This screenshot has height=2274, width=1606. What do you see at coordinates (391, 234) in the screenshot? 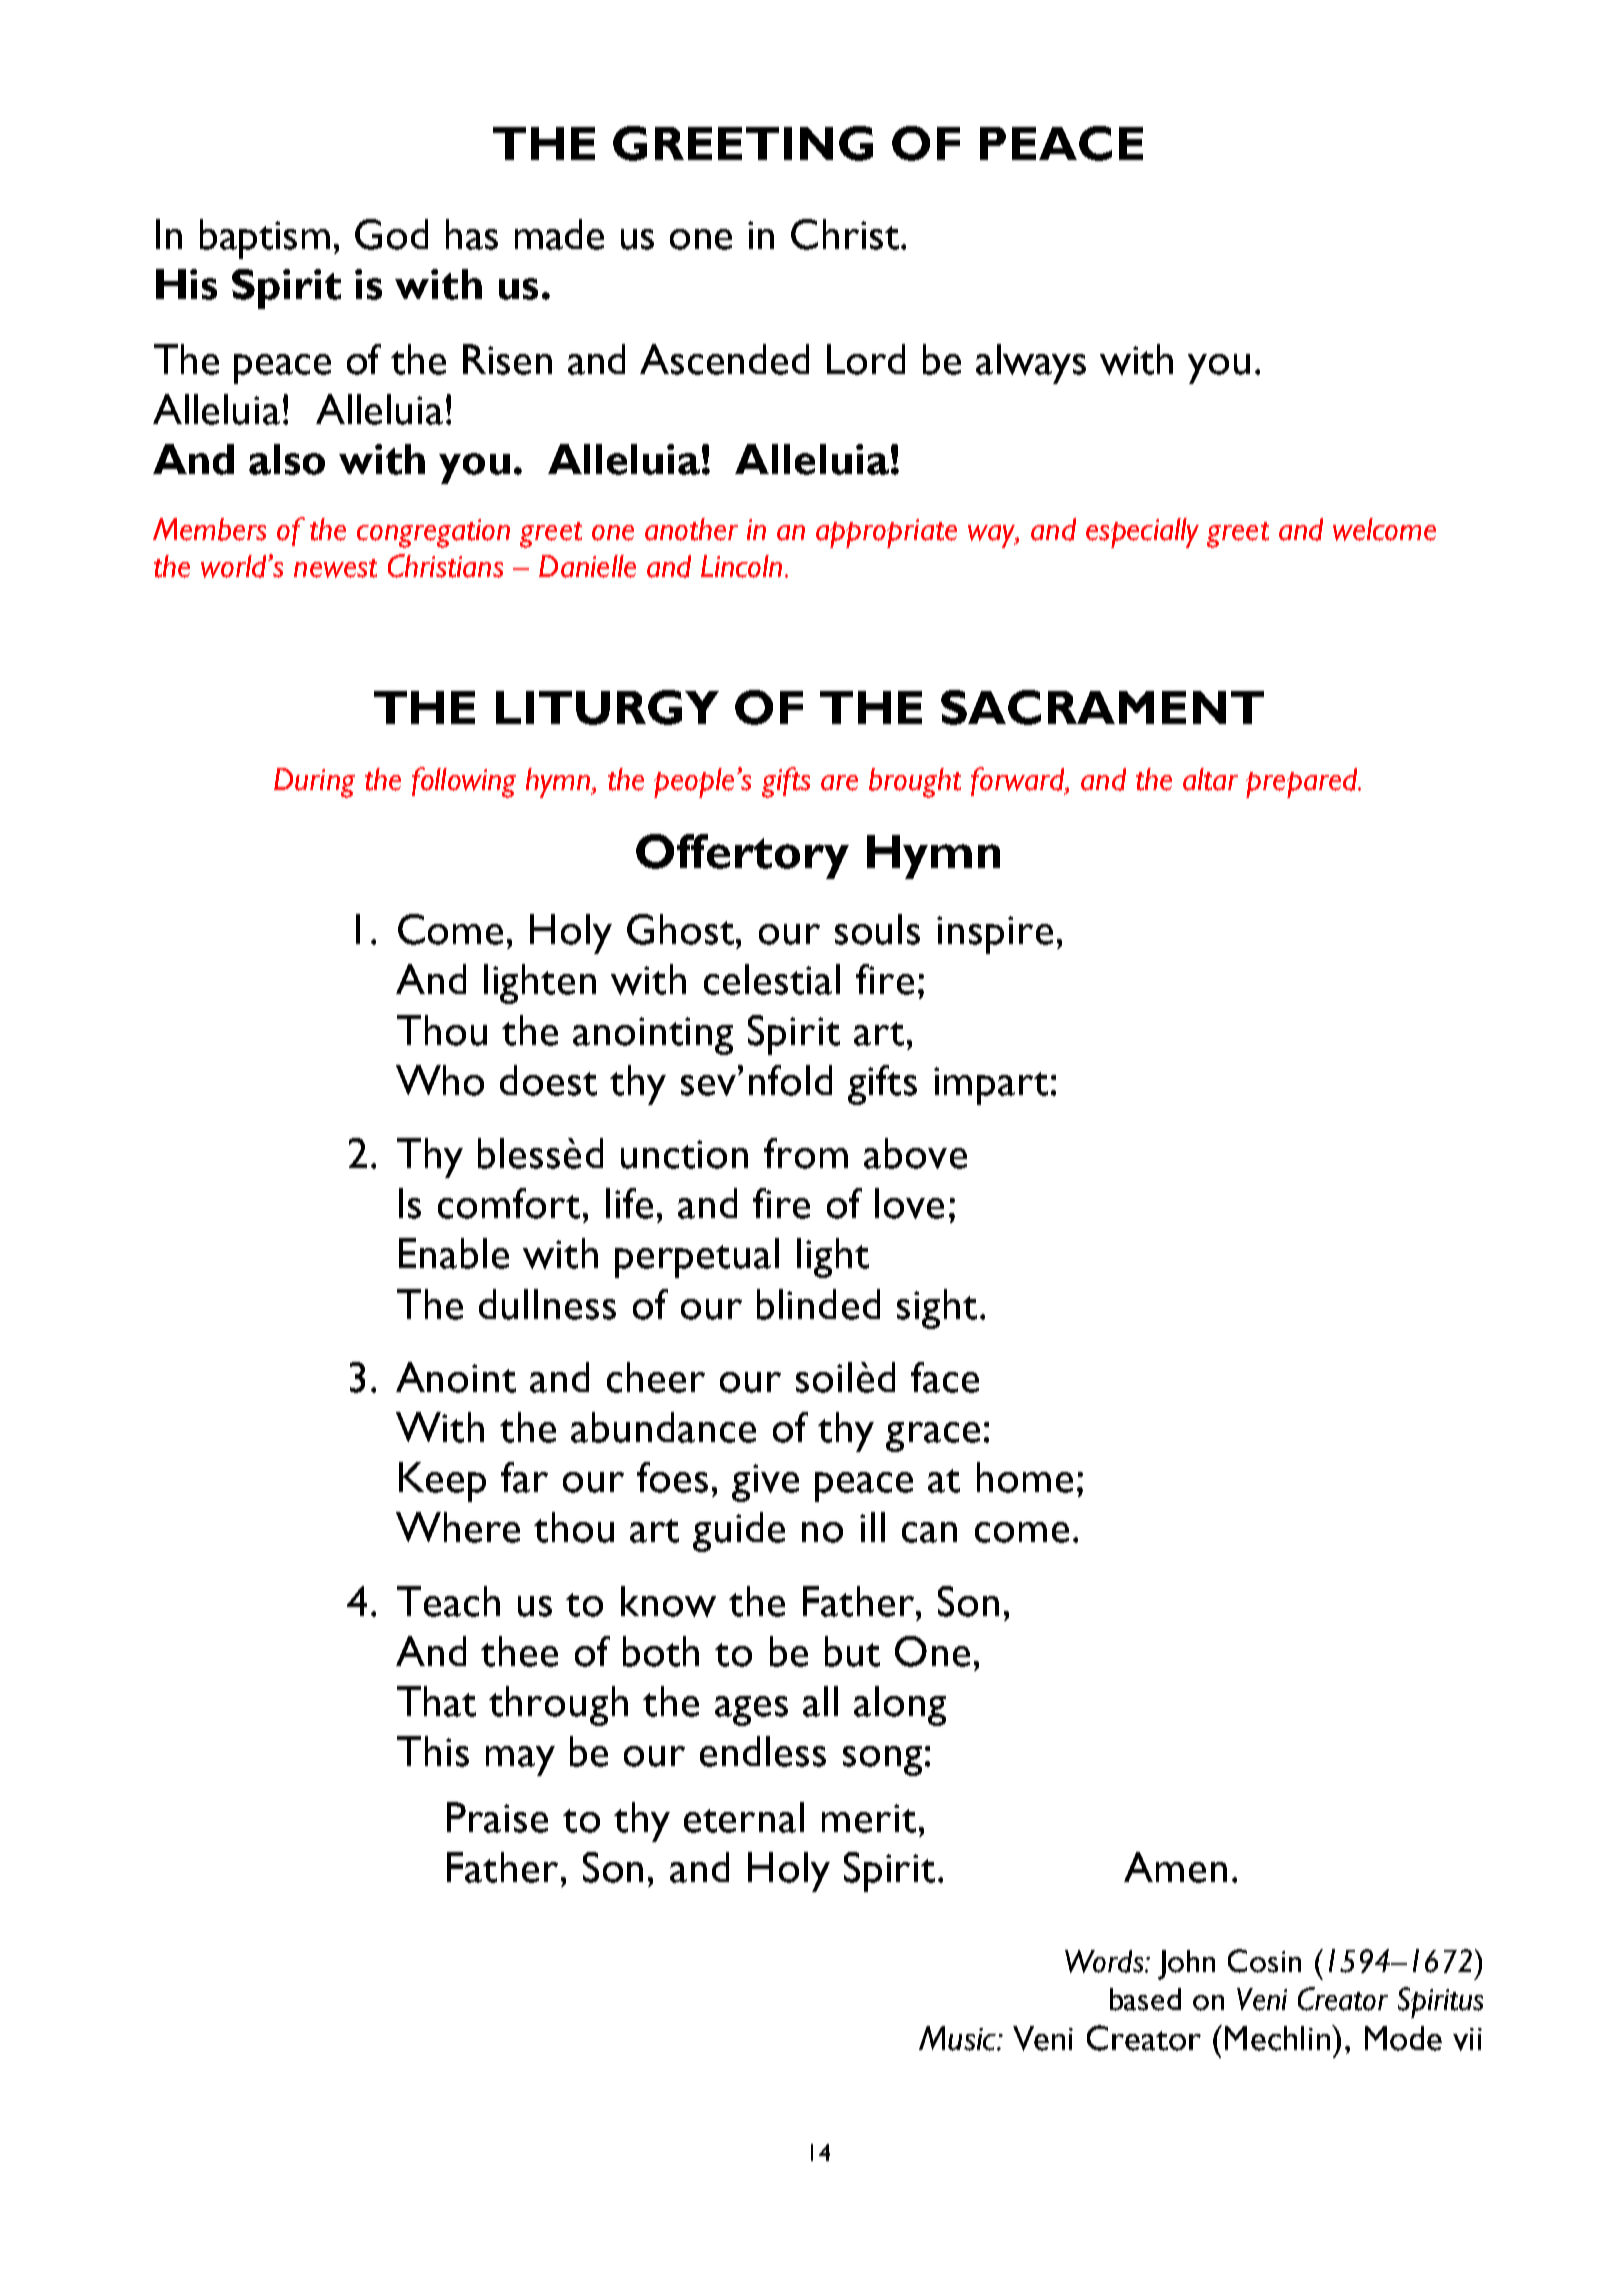
I see `God` at bounding box center [391, 234].
